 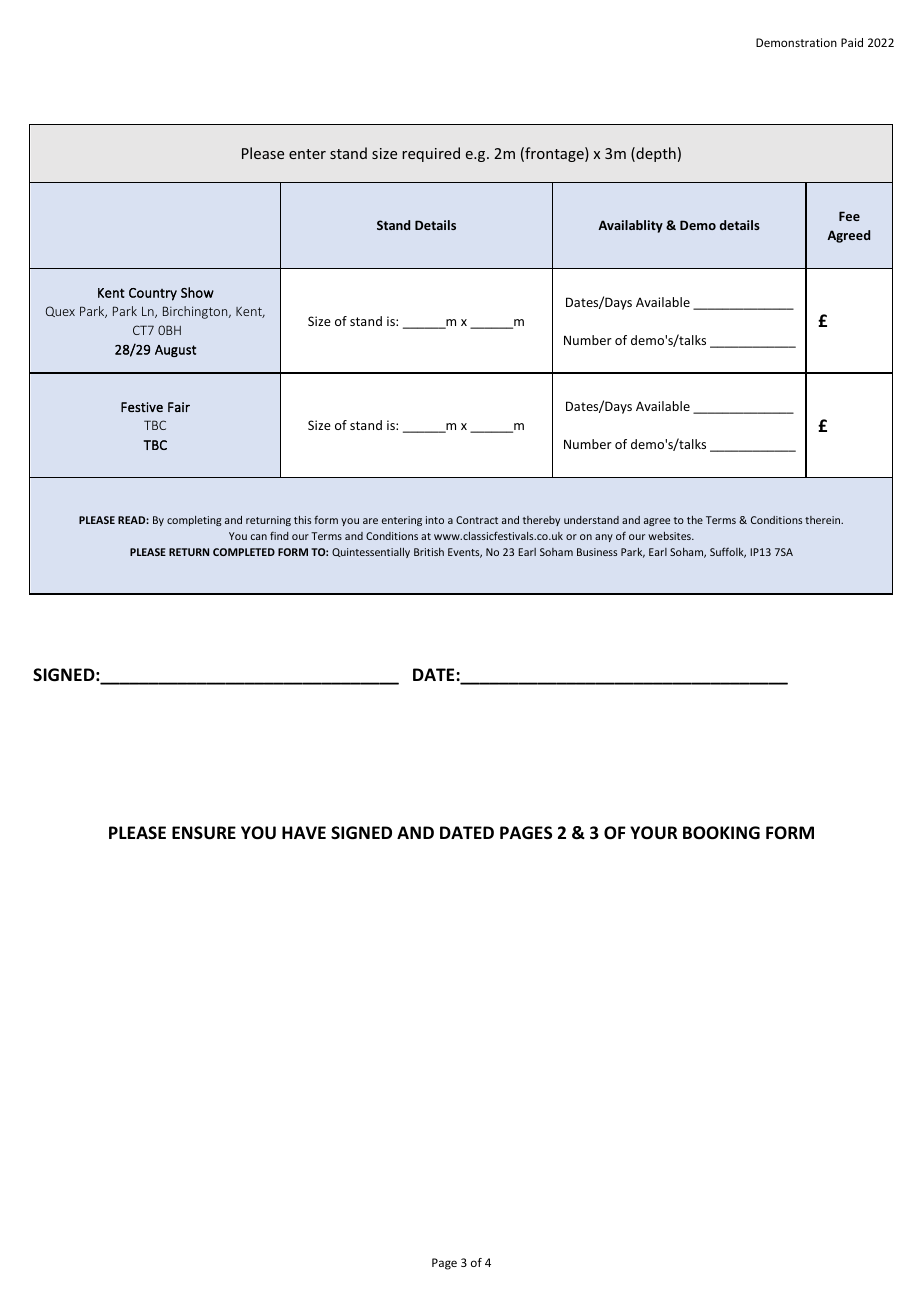 What do you see at coordinates (197, 292) in the screenshot?
I see `Show` at bounding box center [197, 292].
